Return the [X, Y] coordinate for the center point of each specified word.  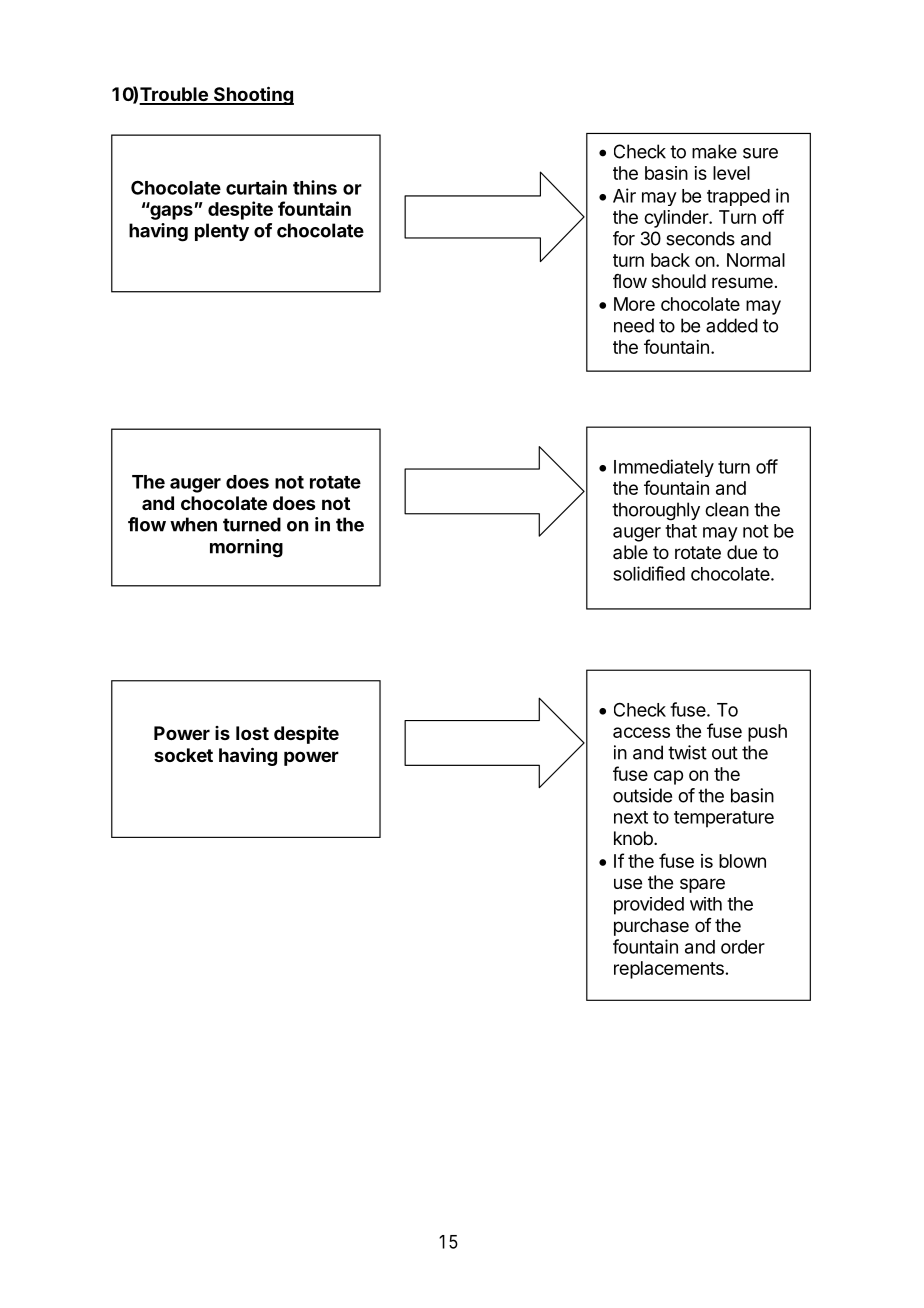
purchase [651, 927]
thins [315, 187]
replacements [669, 970]
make [714, 151]
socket [183, 755]
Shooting [252, 95]
